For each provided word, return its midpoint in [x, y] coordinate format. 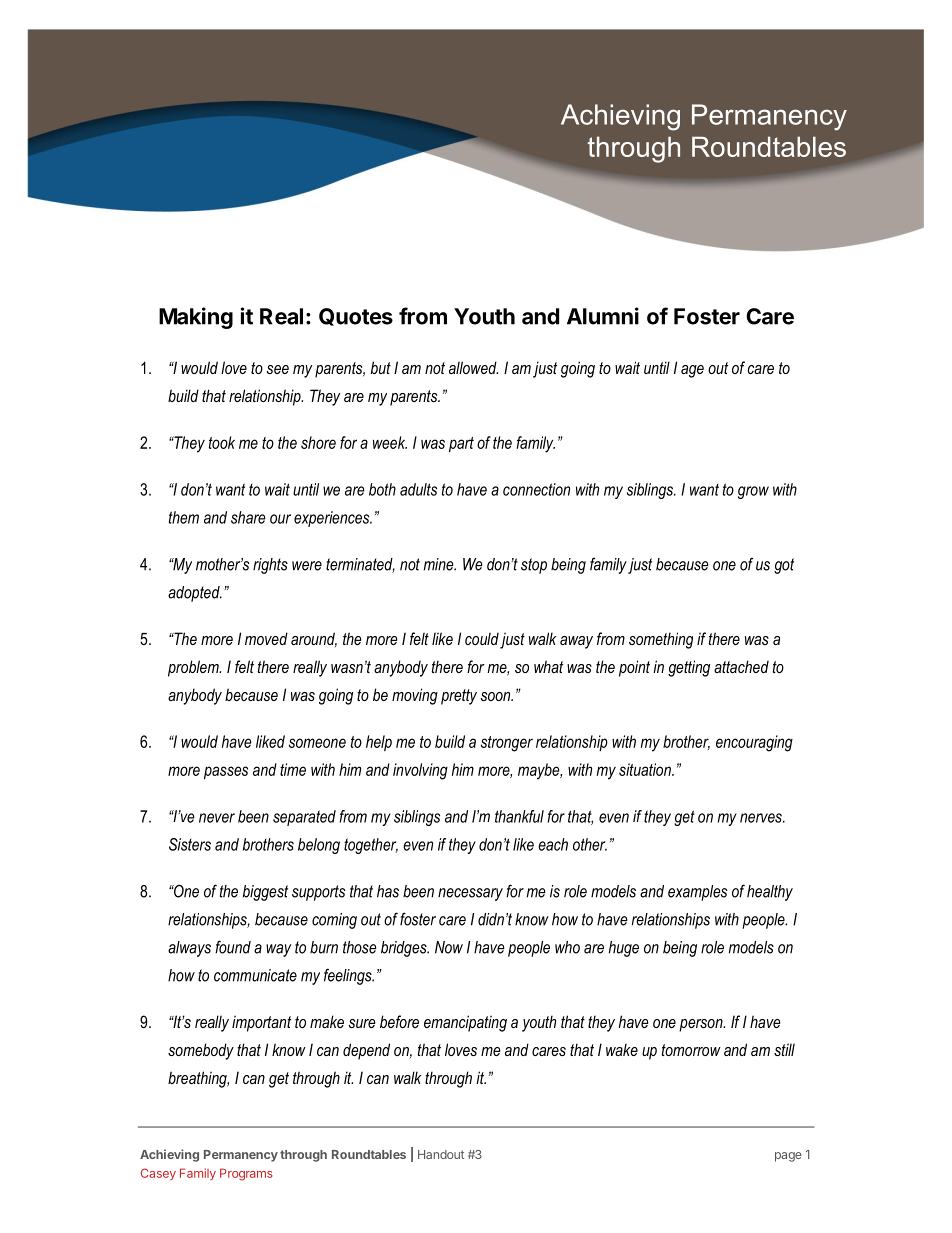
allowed [473, 367]
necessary [470, 894]
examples [697, 893]
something [661, 640]
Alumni [603, 316]
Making [196, 318]
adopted [195, 594]
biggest [265, 893]
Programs [246, 1174]
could [482, 638]
